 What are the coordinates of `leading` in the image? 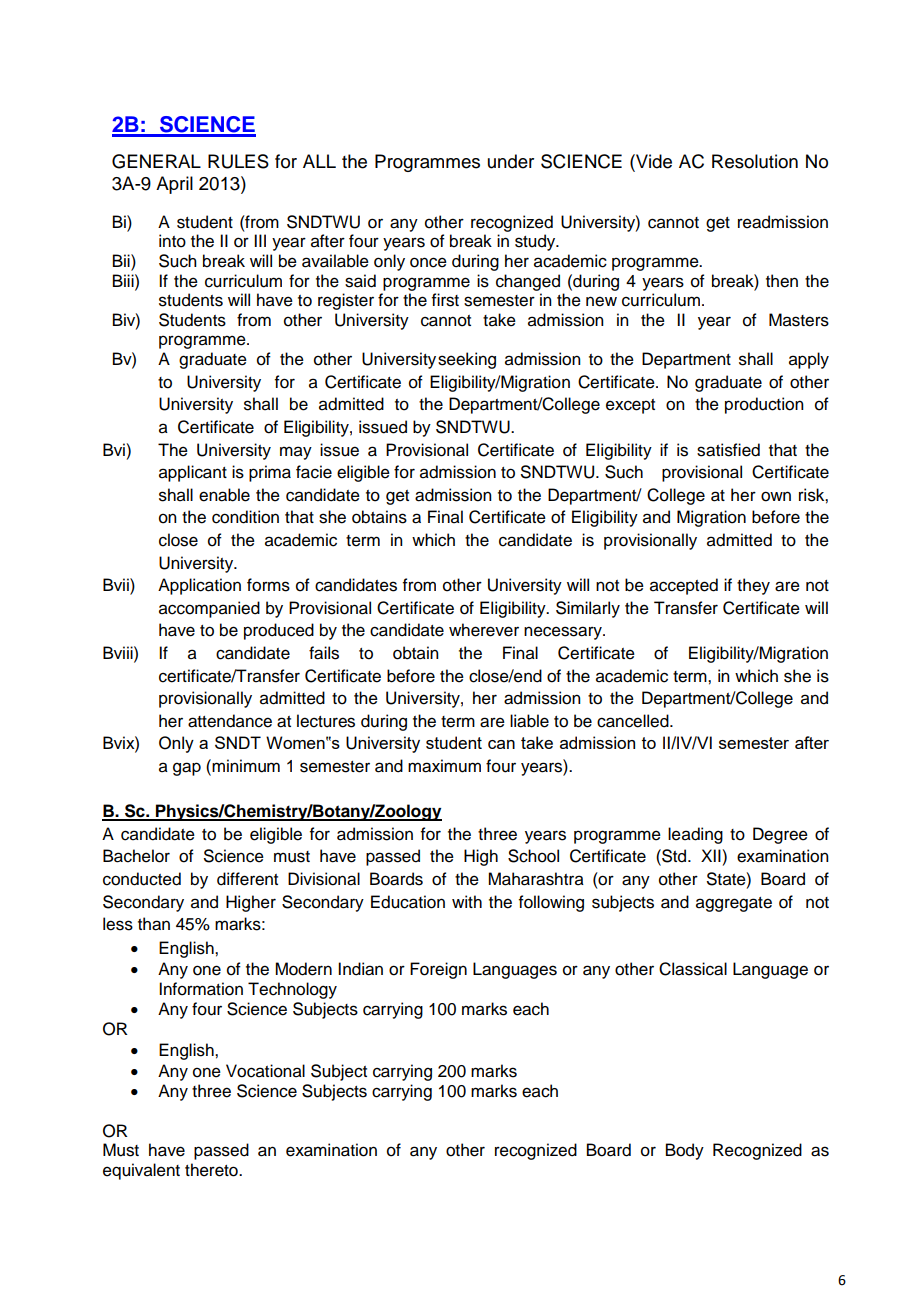 It's located at (695, 835).
